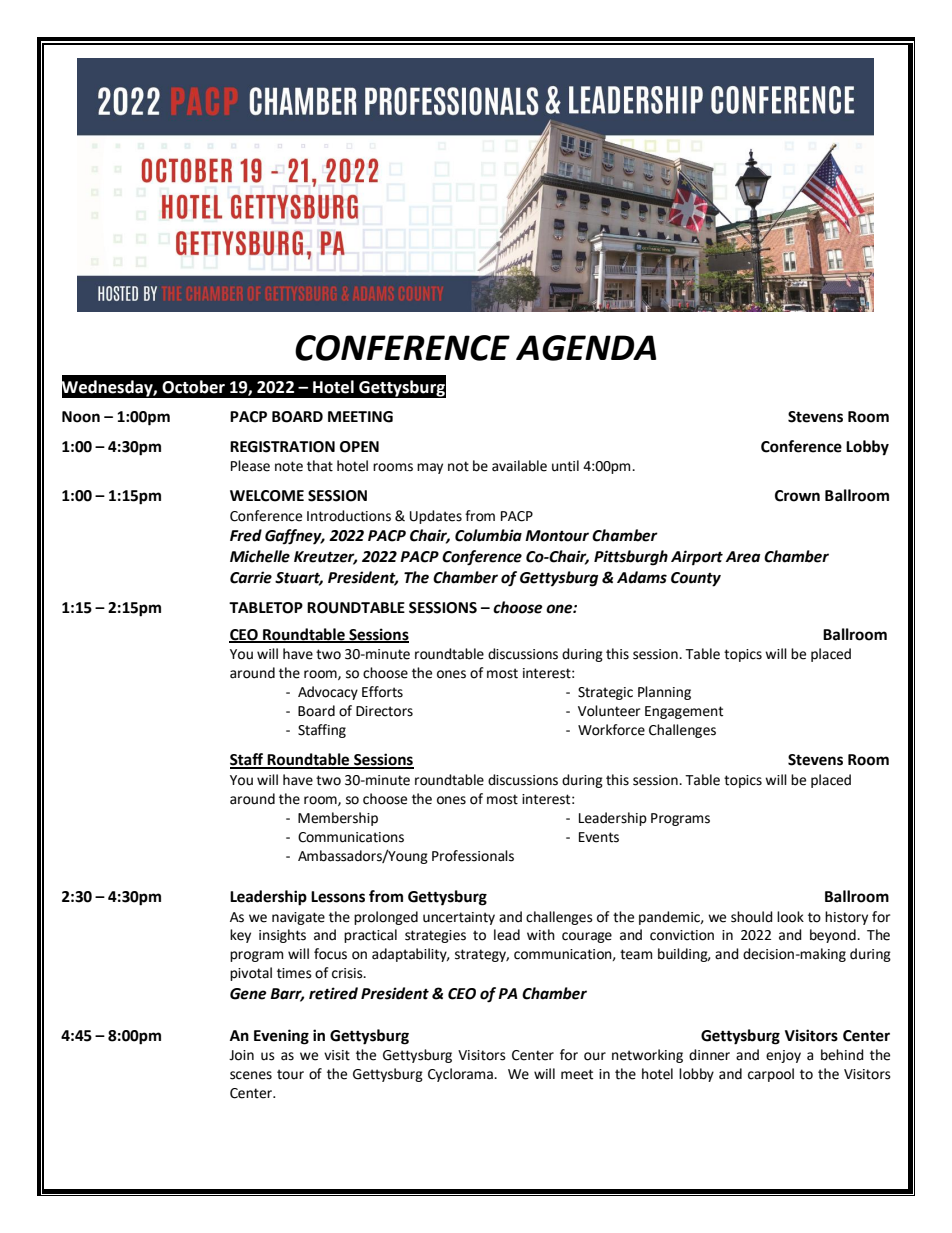 The height and width of the image is (1233, 952). I want to click on AGENDA, so click(586, 348).
